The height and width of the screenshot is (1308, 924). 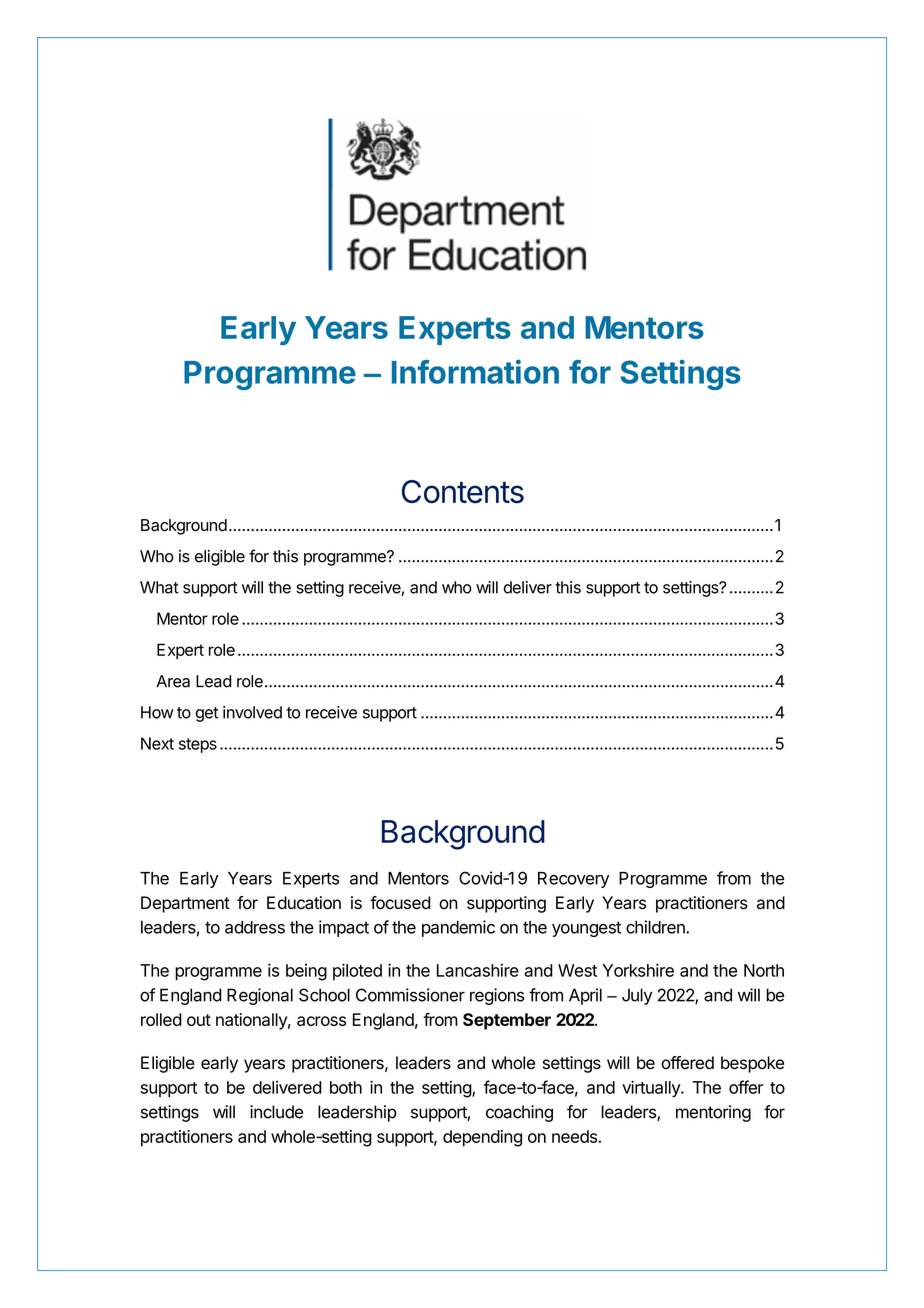 I want to click on Information, so click(x=475, y=371).
